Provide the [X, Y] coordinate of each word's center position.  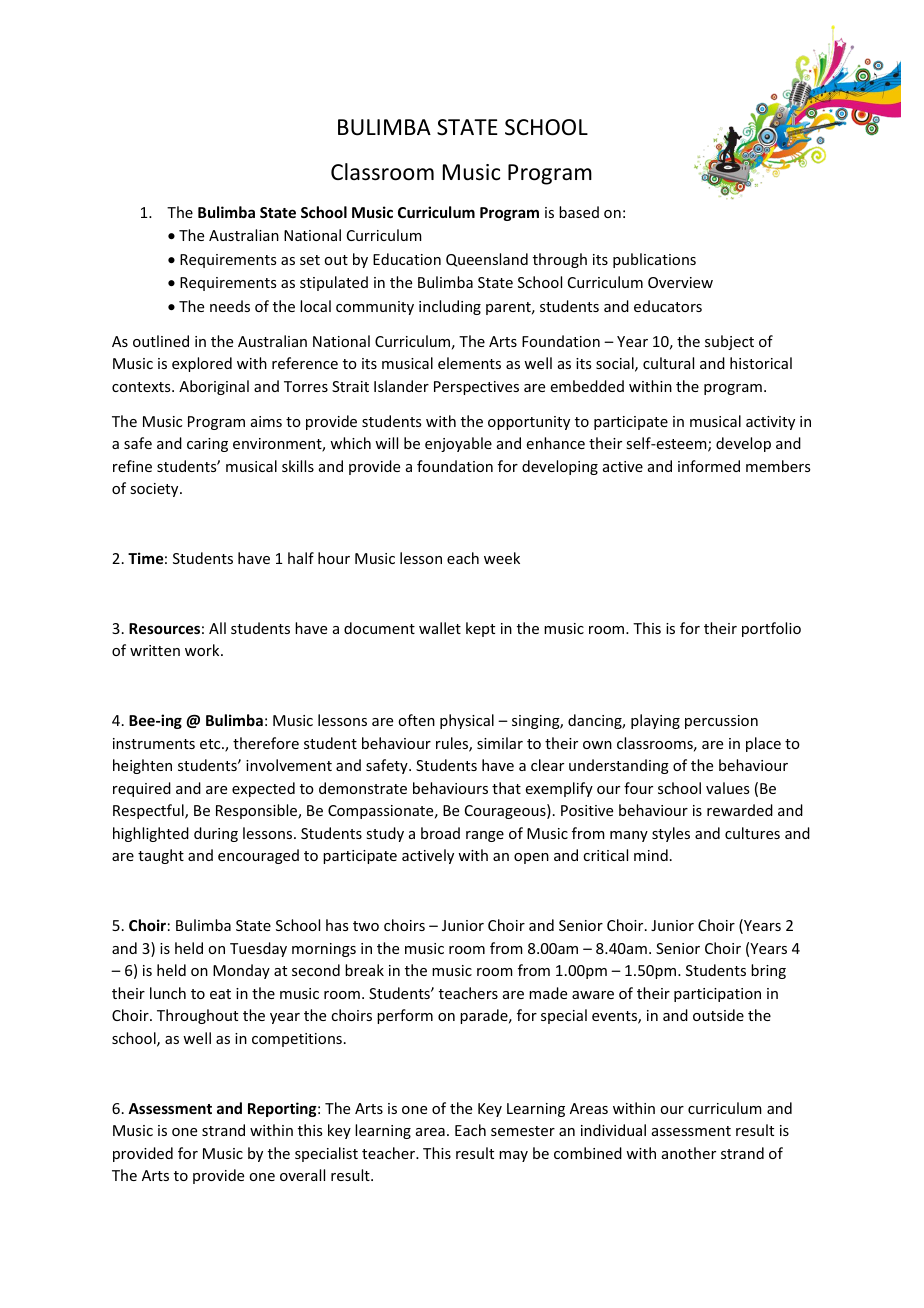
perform [405, 1016]
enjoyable [458, 444]
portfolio [771, 629]
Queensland [487, 260]
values [727, 788]
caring [207, 445]
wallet [440, 628]
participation [717, 995]
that [506, 788]
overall [302, 1175]
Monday [241, 971]
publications [654, 260]
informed [709, 466]
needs [230, 306]
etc [211, 744]
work [203, 650]
